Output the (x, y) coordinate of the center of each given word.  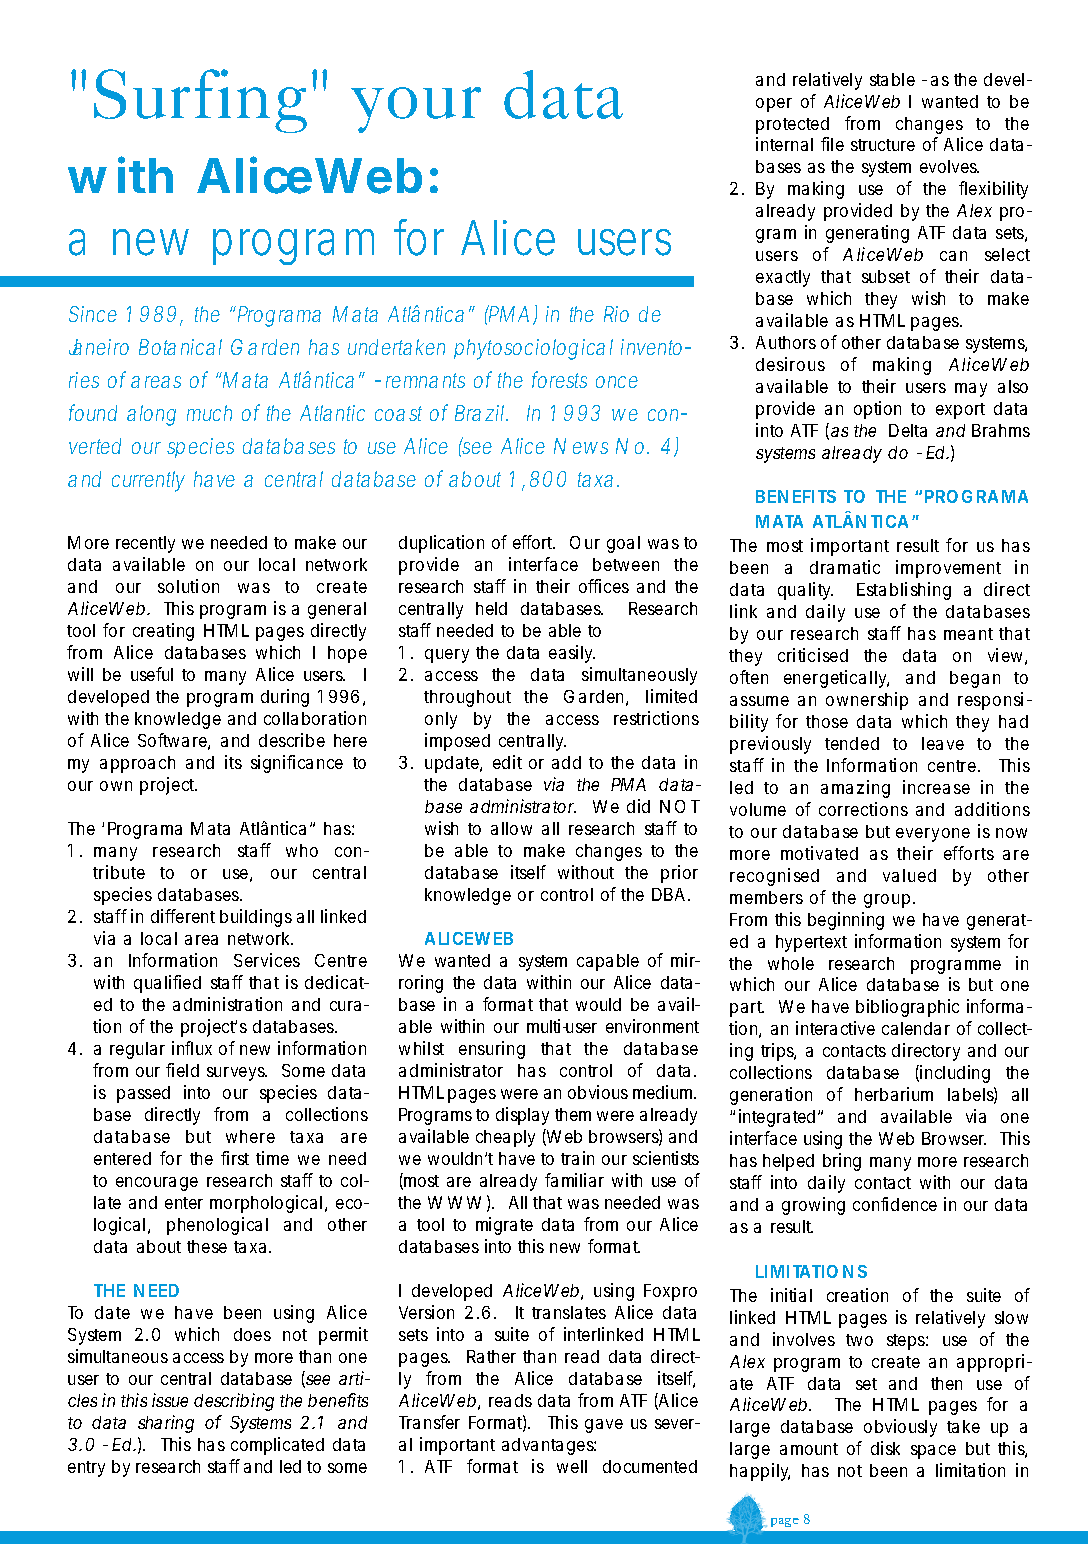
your (416, 110)
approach (137, 764)
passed (143, 1094)
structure (883, 145)
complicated (277, 1446)
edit (507, 762)
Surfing (200, 101)
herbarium (894, 1094)
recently (145, 544)
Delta (908, 430)
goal (623, 544)
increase (936, 787)
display (522, 1116)
